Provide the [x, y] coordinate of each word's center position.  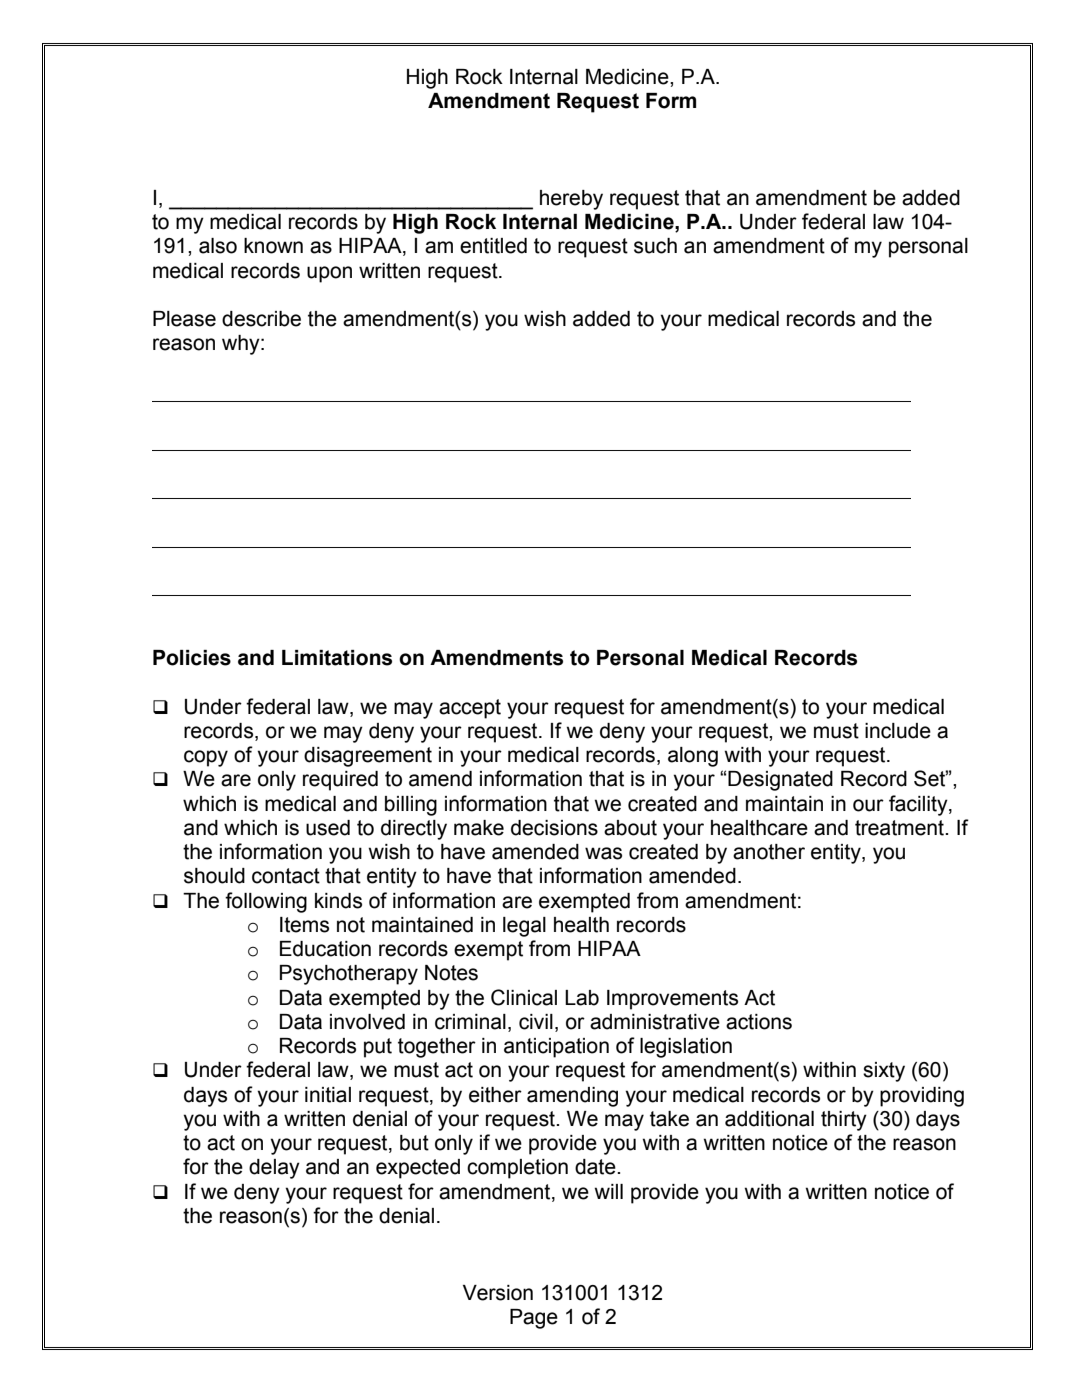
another [769, 852]
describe [261, 319]
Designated [780, 781]
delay [274, 1169]
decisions [554, 828]
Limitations [337, 658]
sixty [884, 1072]
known [273, 246]
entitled [493, 246]
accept [470, 709]
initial [328, 1095]
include [898, 731]
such [655, 246]
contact [286, 876]
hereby [571, 200]
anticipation [556, 1048]
